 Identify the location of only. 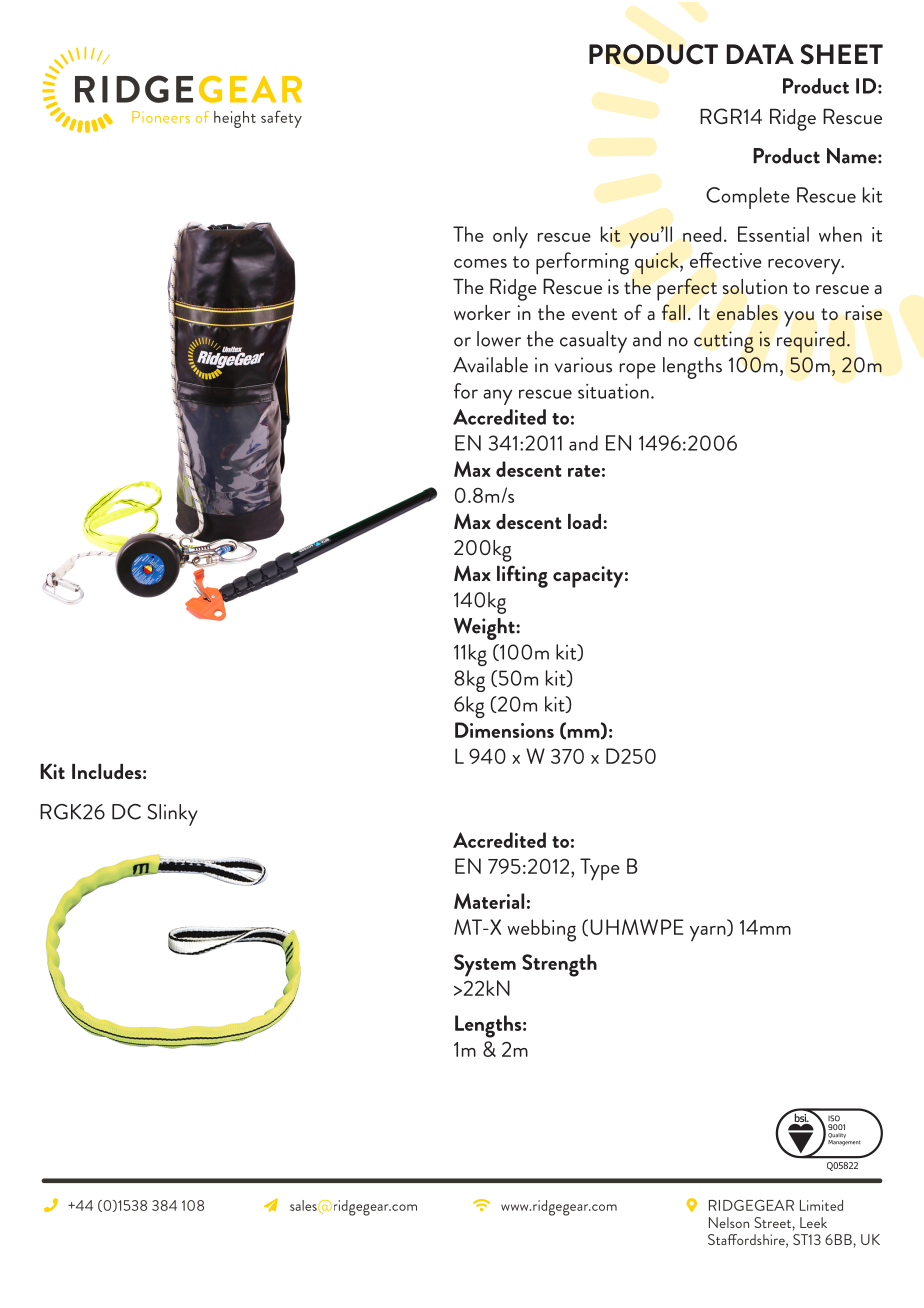
(510, 237).
